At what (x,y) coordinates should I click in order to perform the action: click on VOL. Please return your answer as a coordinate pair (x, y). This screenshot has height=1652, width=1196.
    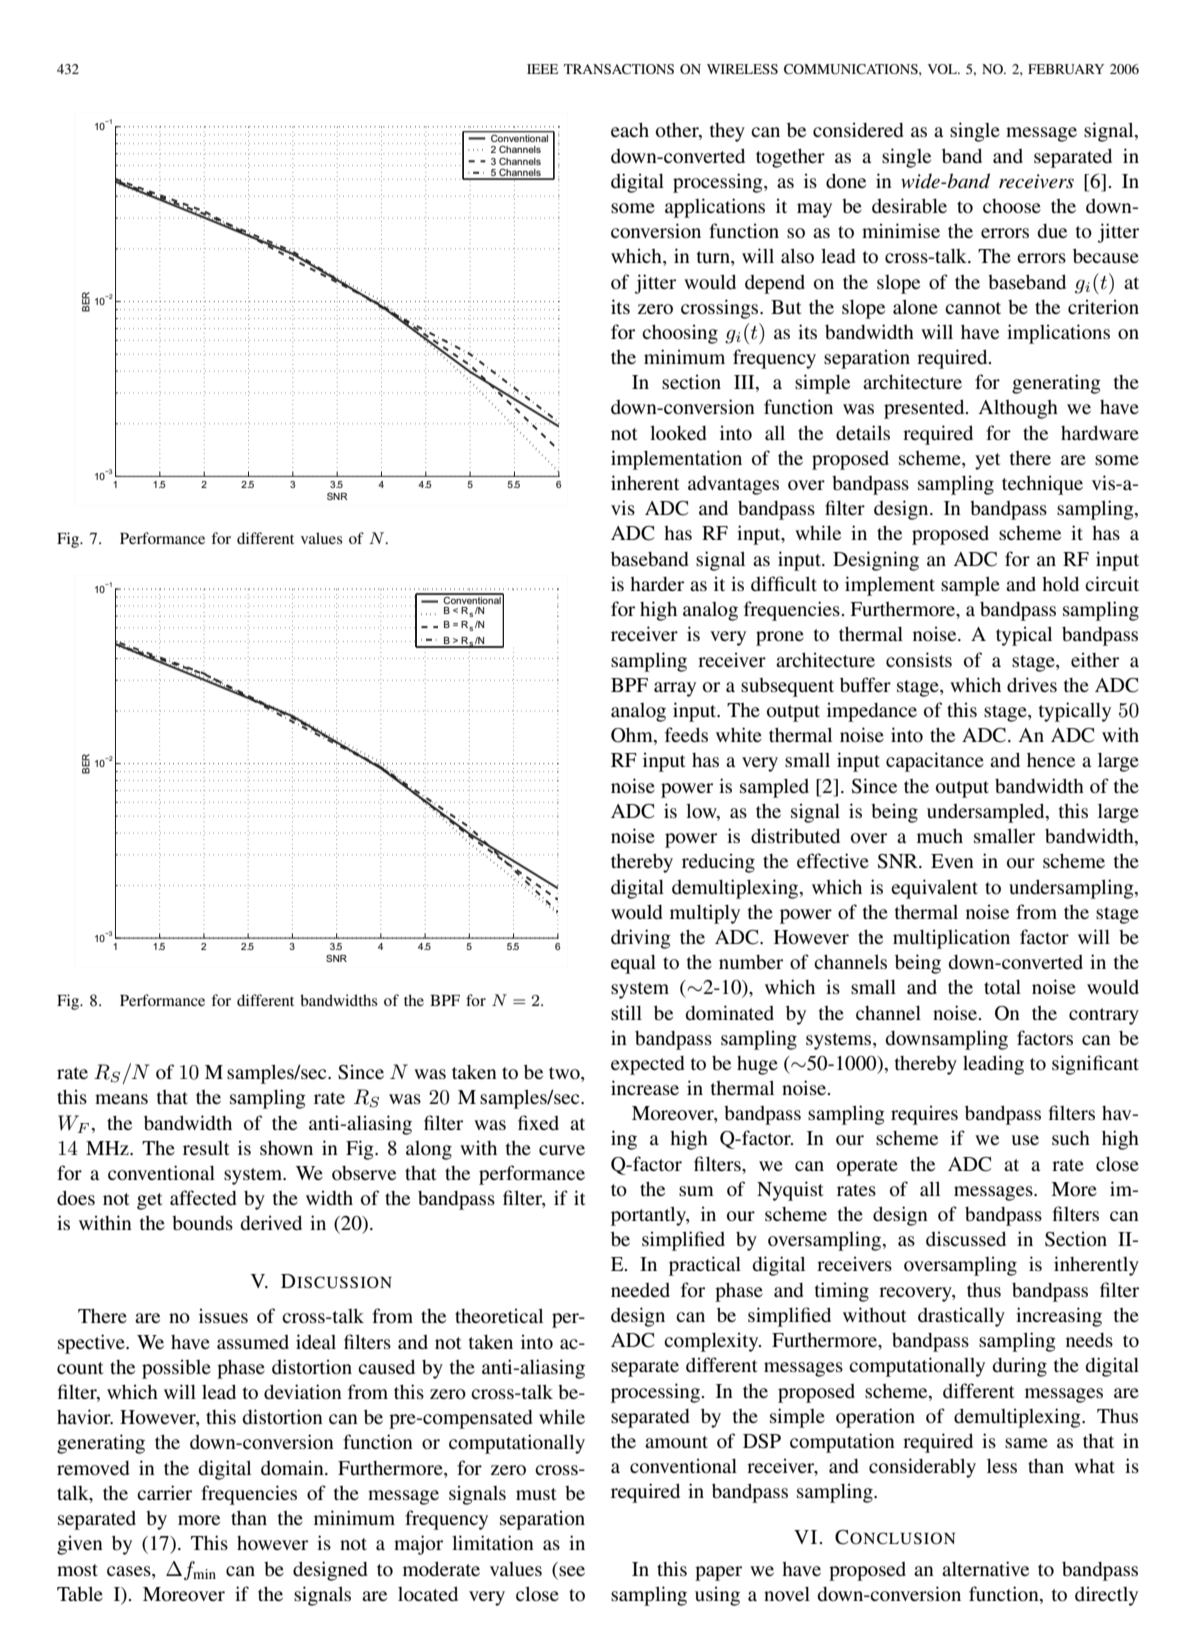
    Looking at the image, I should click on (943, 69).
